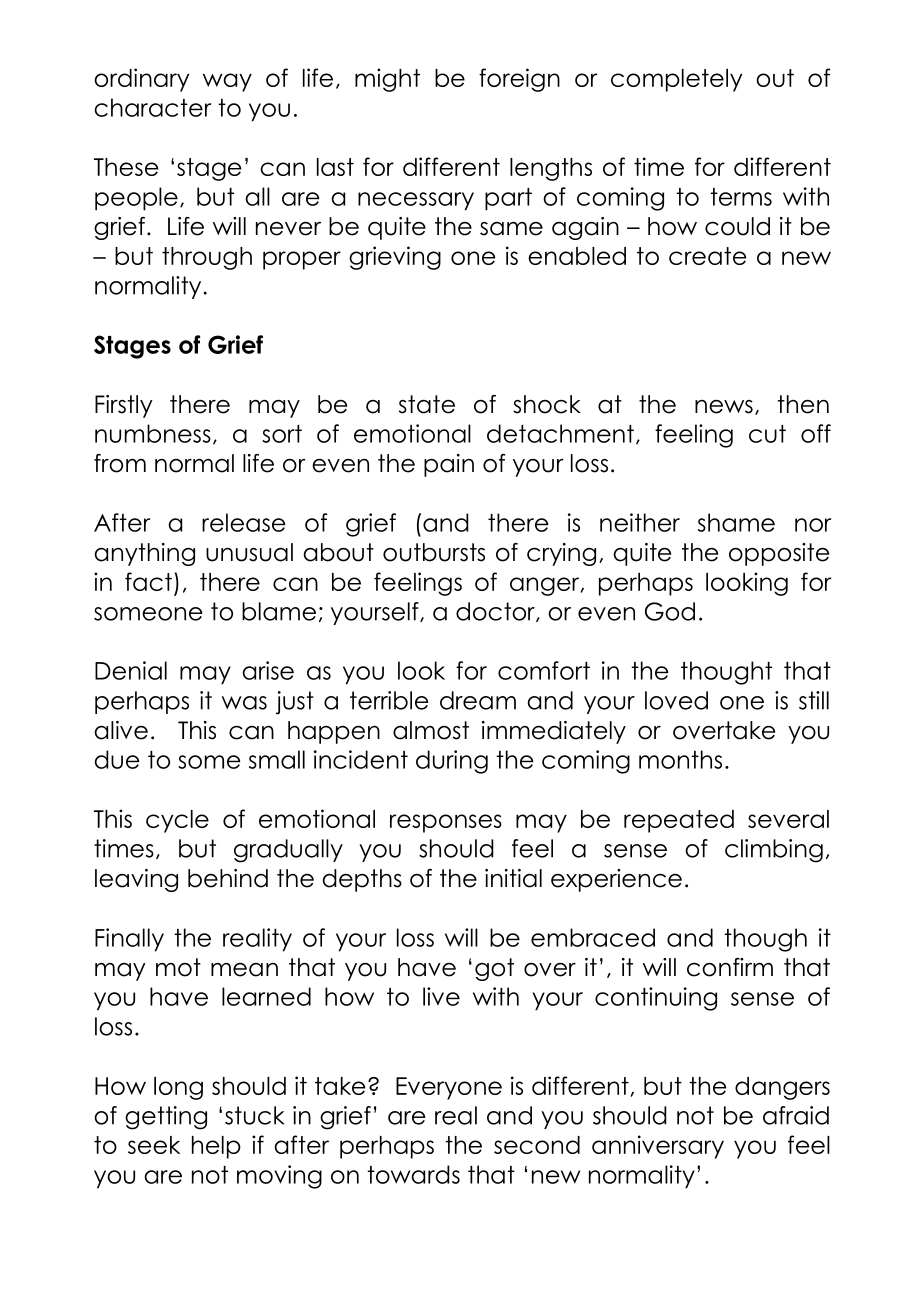 Image resolution: width=924 pixels, height=1308 pixels. Describe the element at coordinates (676, 80) in the document. I see `completely` at that location.
